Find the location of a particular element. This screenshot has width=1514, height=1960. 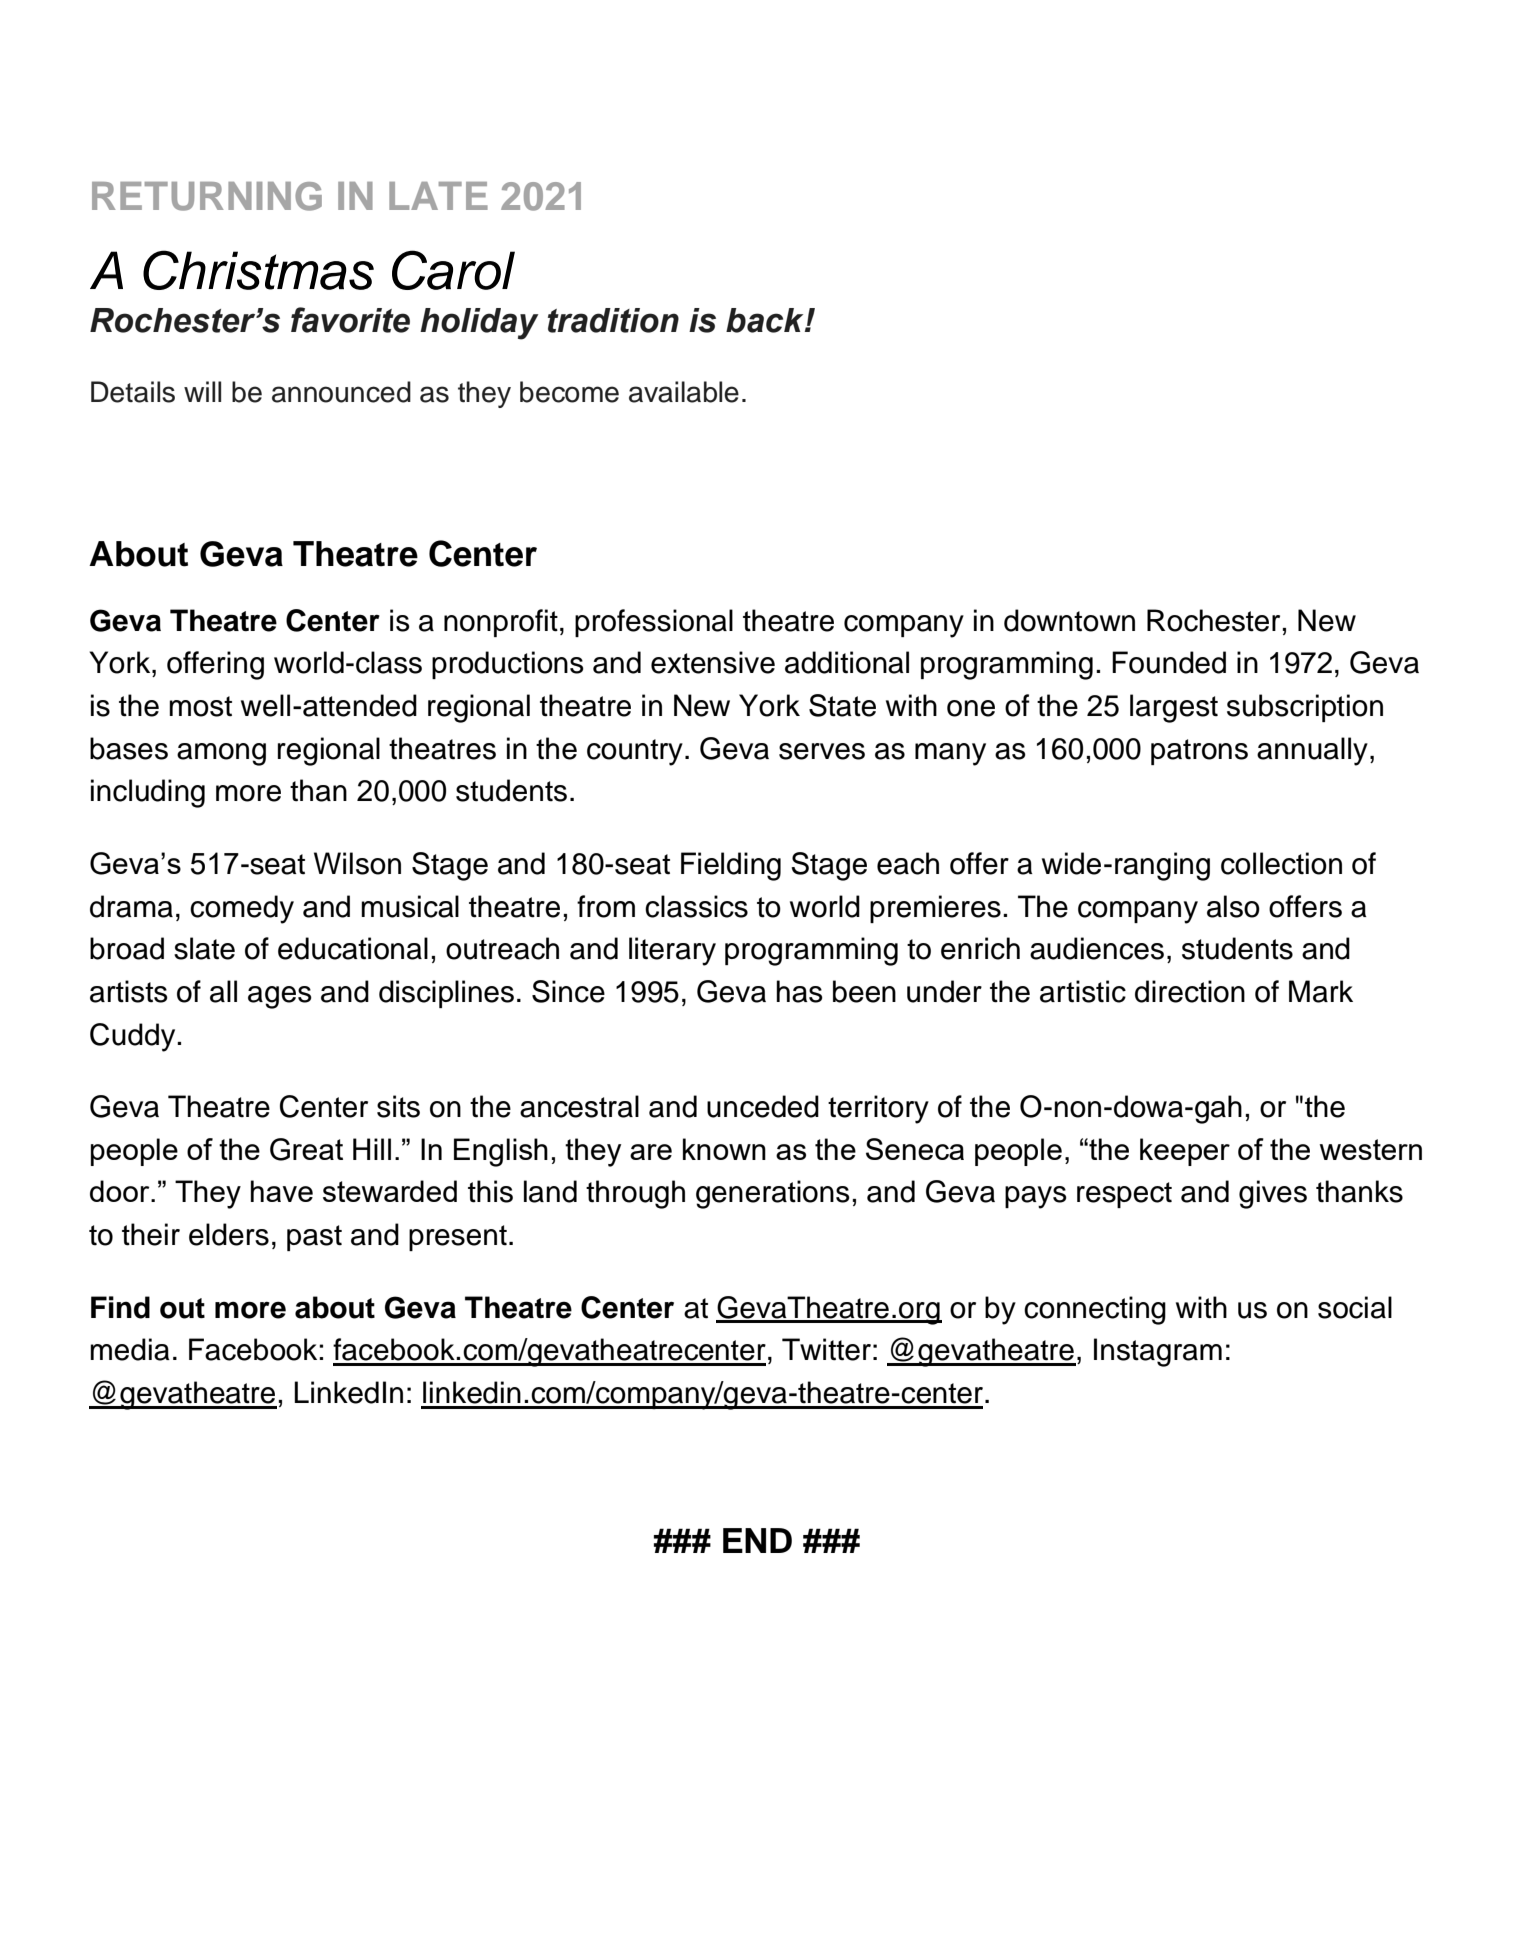

nonprofit is located at coordinates (501, 623).
